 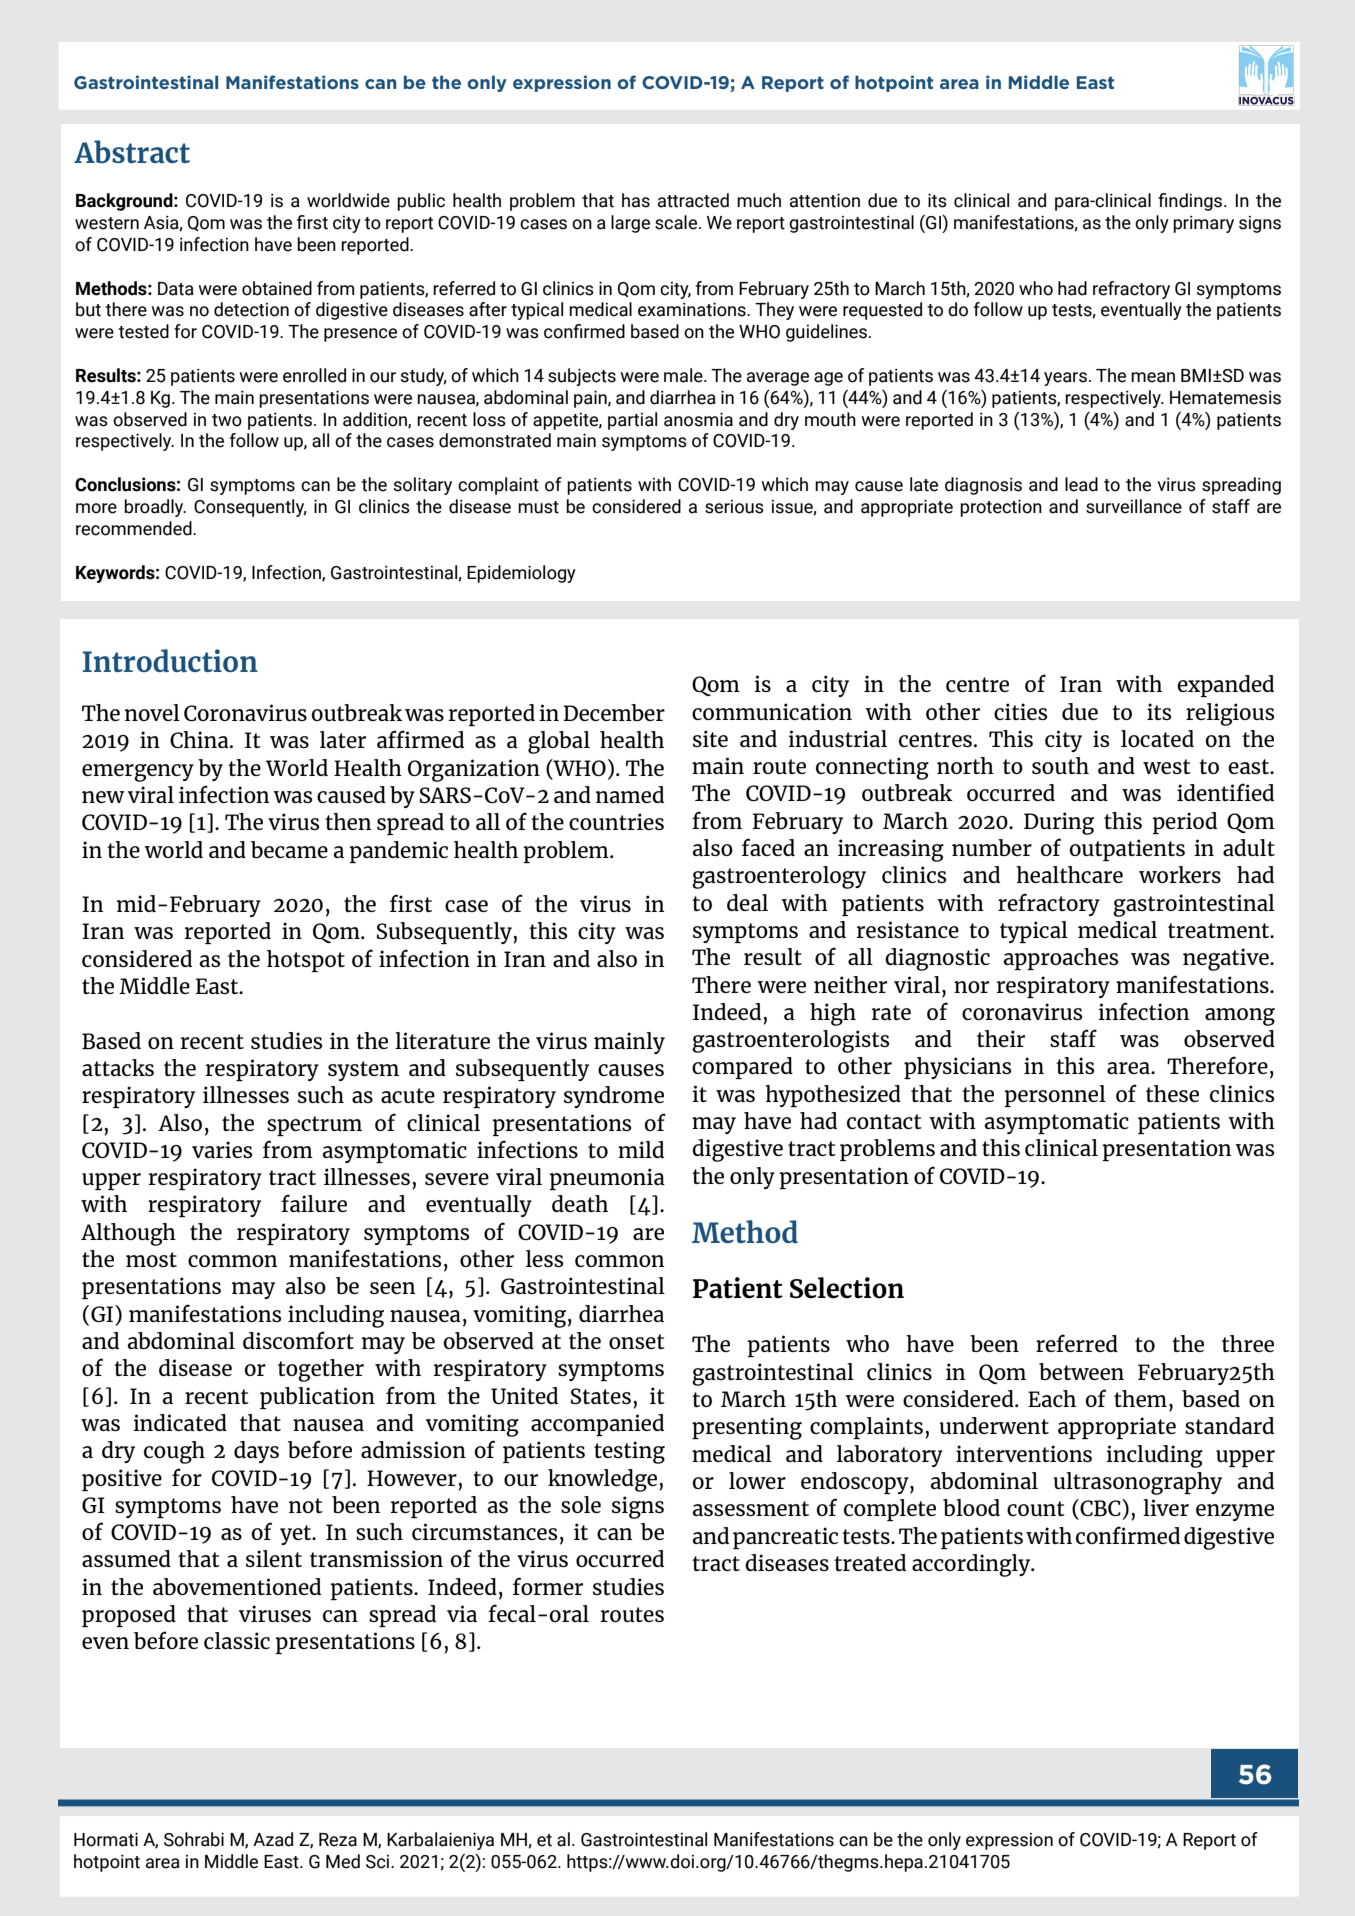 What do you see at coordinates (677, 222) in the screenshot?
I see `scale` at bounding box center [677, 222].
